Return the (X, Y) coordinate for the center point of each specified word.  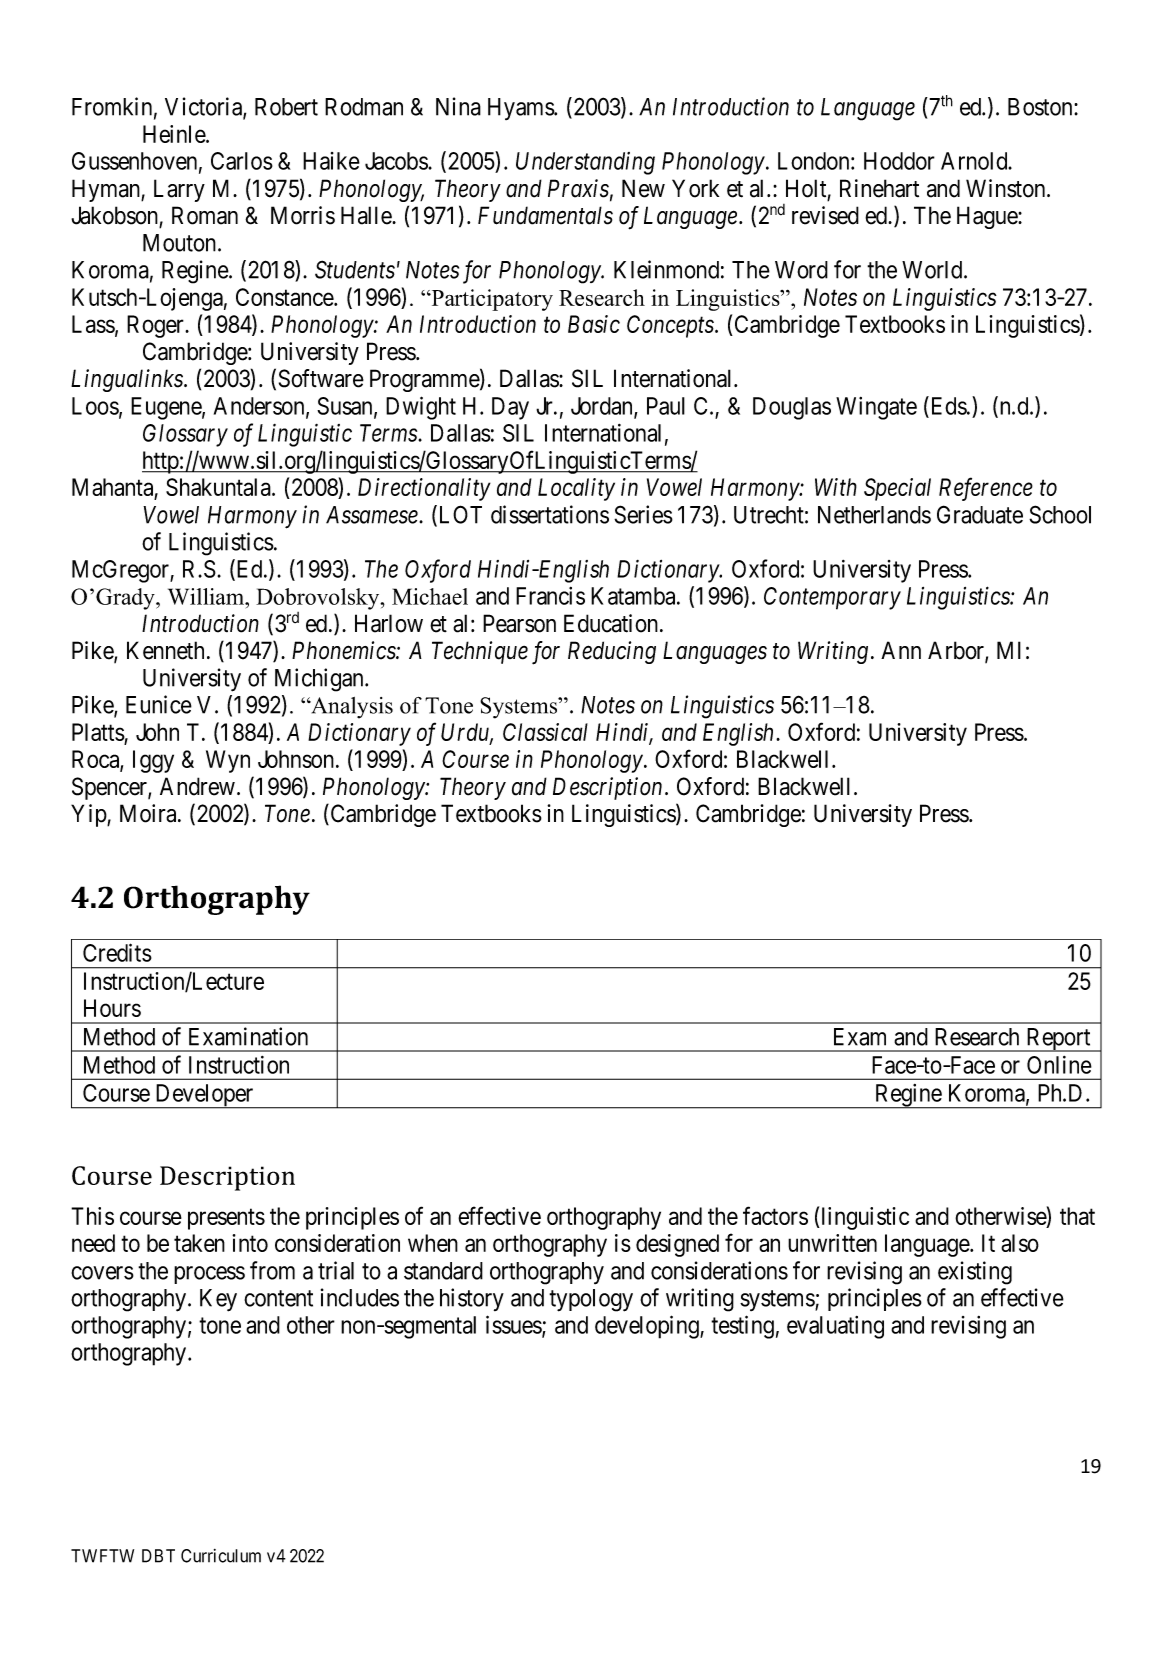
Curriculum (221, 1556)
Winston (1007, 188)
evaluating (835, 1327)
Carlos (242, 161)
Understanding (585, 163)
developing (648, 1327)
